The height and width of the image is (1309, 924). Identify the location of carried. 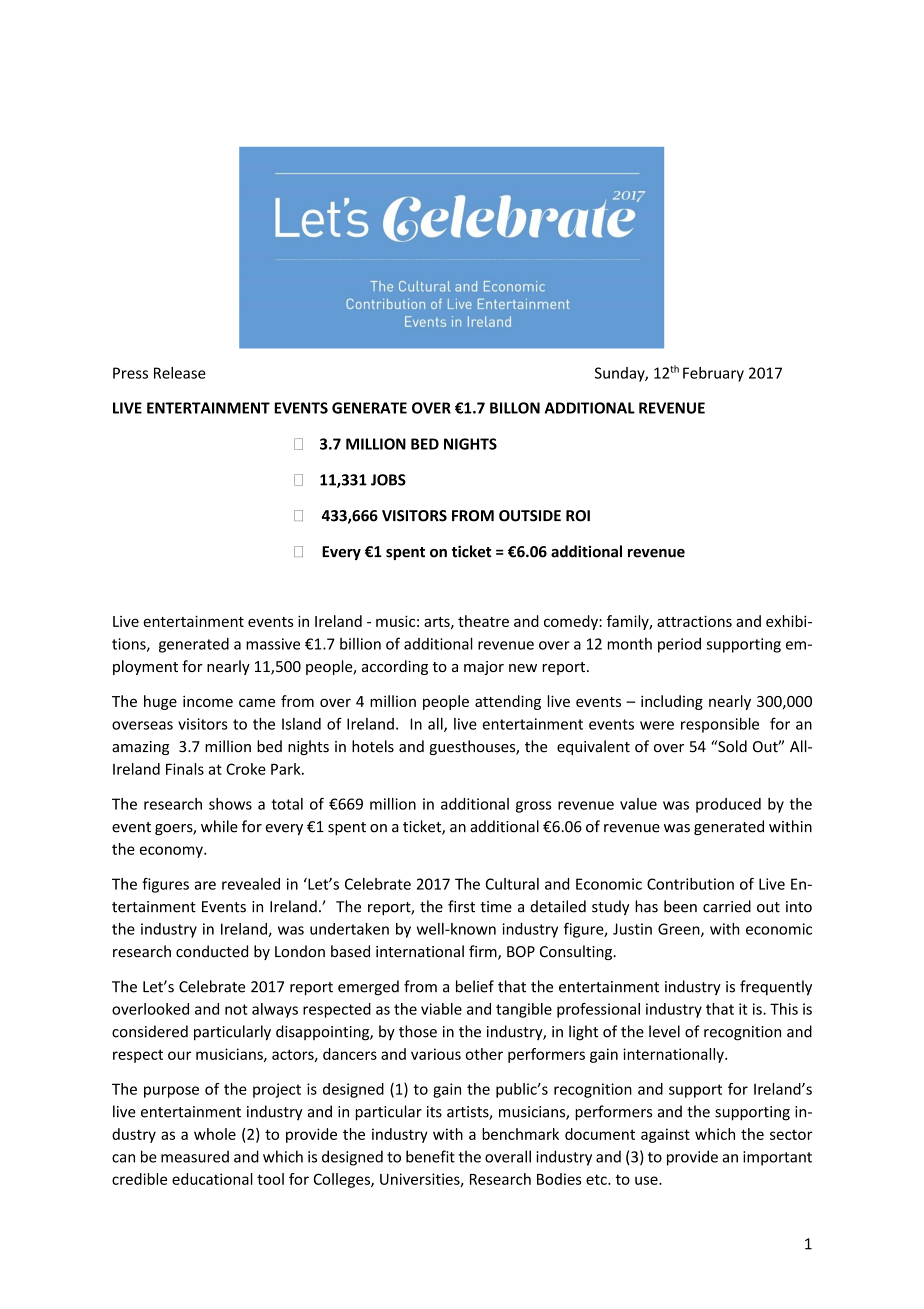
(727, 906).
